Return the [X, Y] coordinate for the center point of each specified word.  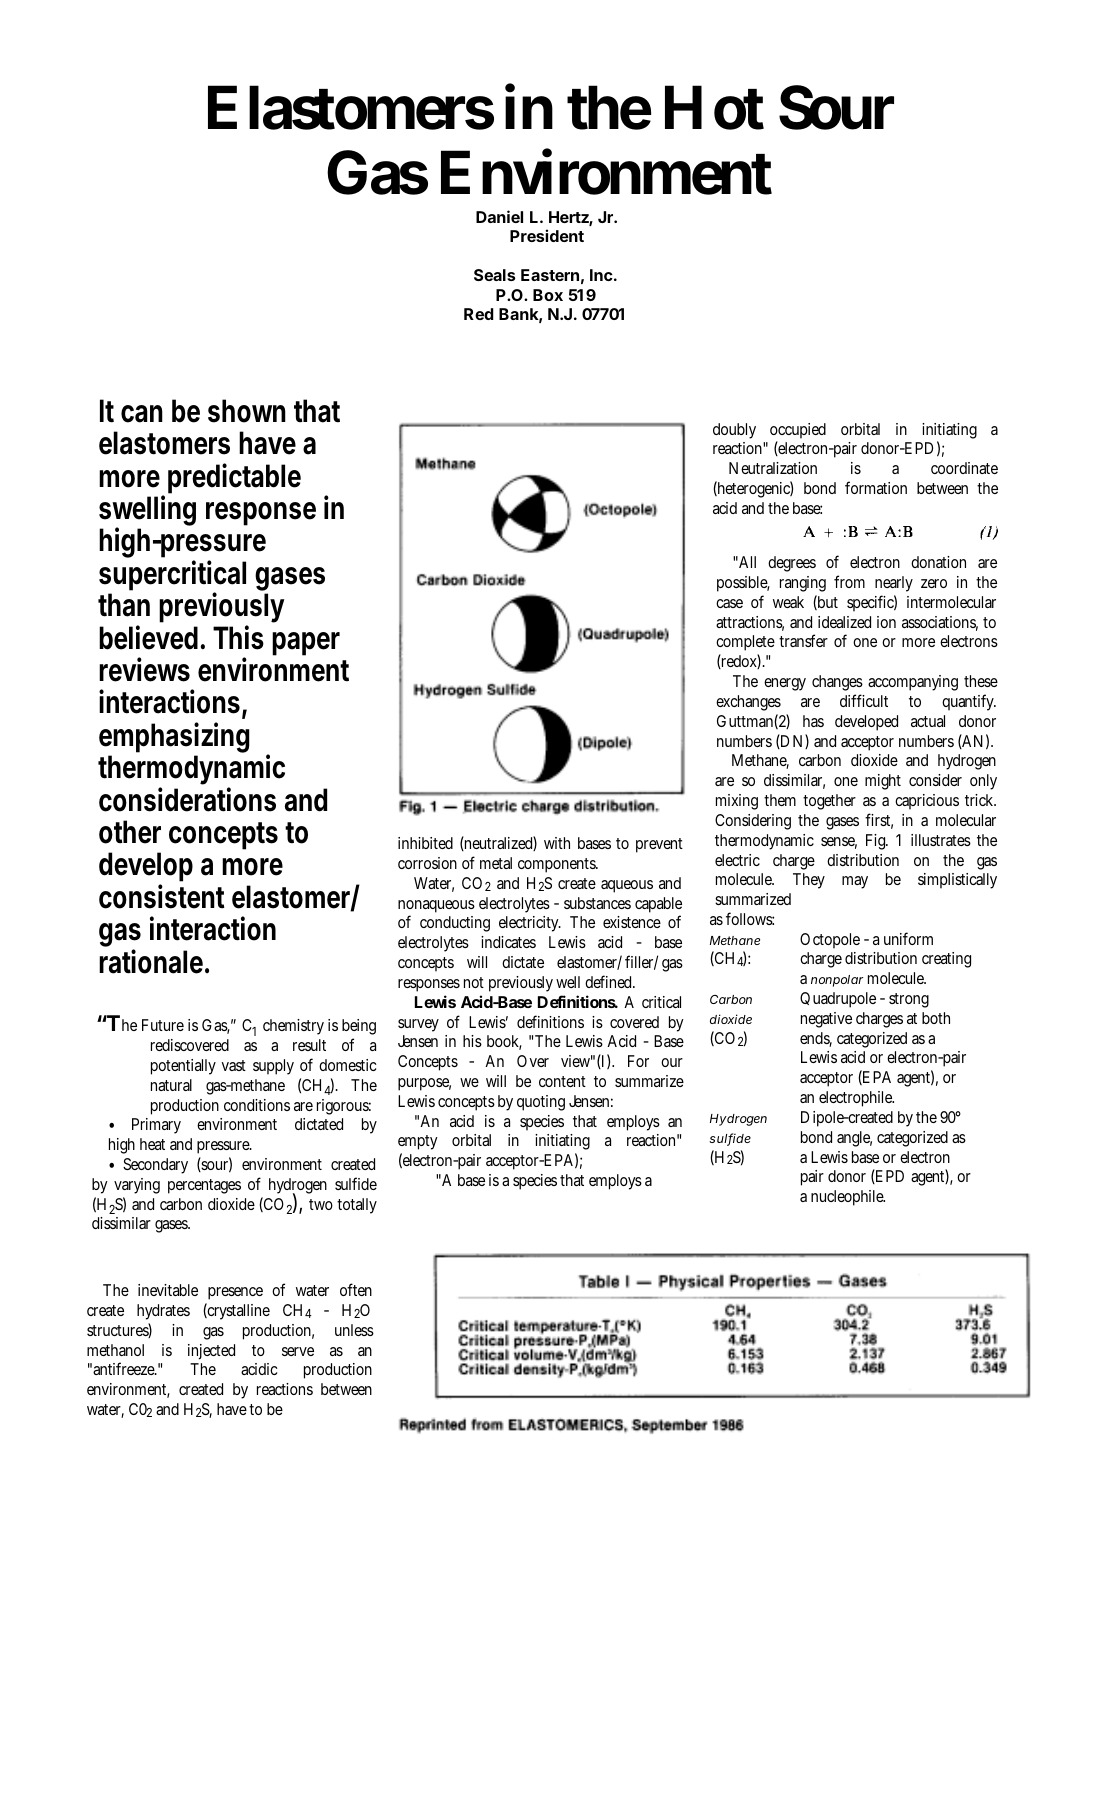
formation [876, 487]
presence [235, 1293]
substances [597, 903]
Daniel [499, 216]
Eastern [550, 275]
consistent [162, 896]
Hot [714, 107]
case [729, 603]
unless [354, 1330]
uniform [908, 938]
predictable [234, 478]
